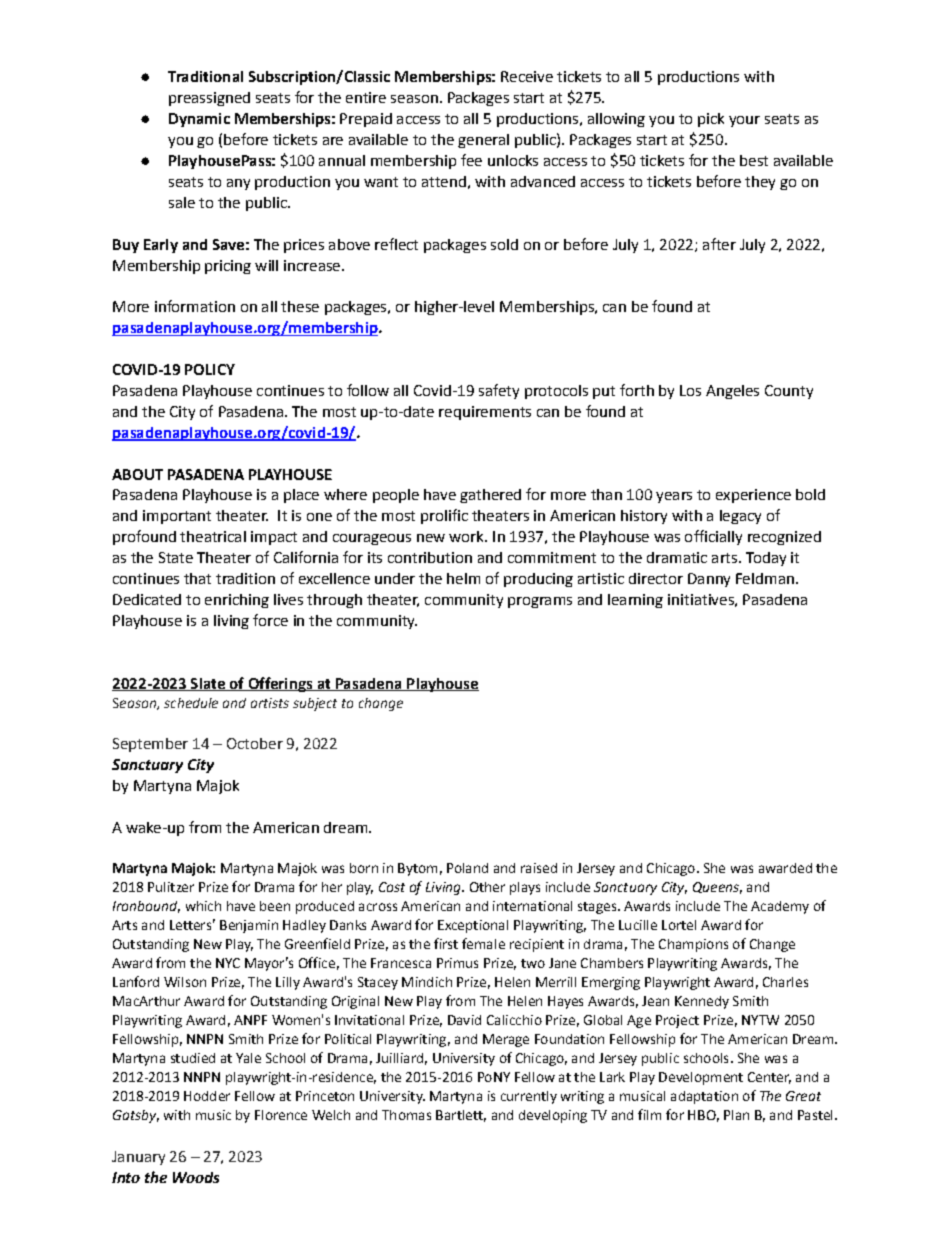  What do you see at coordinates (237, 601) in the page?
I see `enriching` at bounding box center [237, 601].
